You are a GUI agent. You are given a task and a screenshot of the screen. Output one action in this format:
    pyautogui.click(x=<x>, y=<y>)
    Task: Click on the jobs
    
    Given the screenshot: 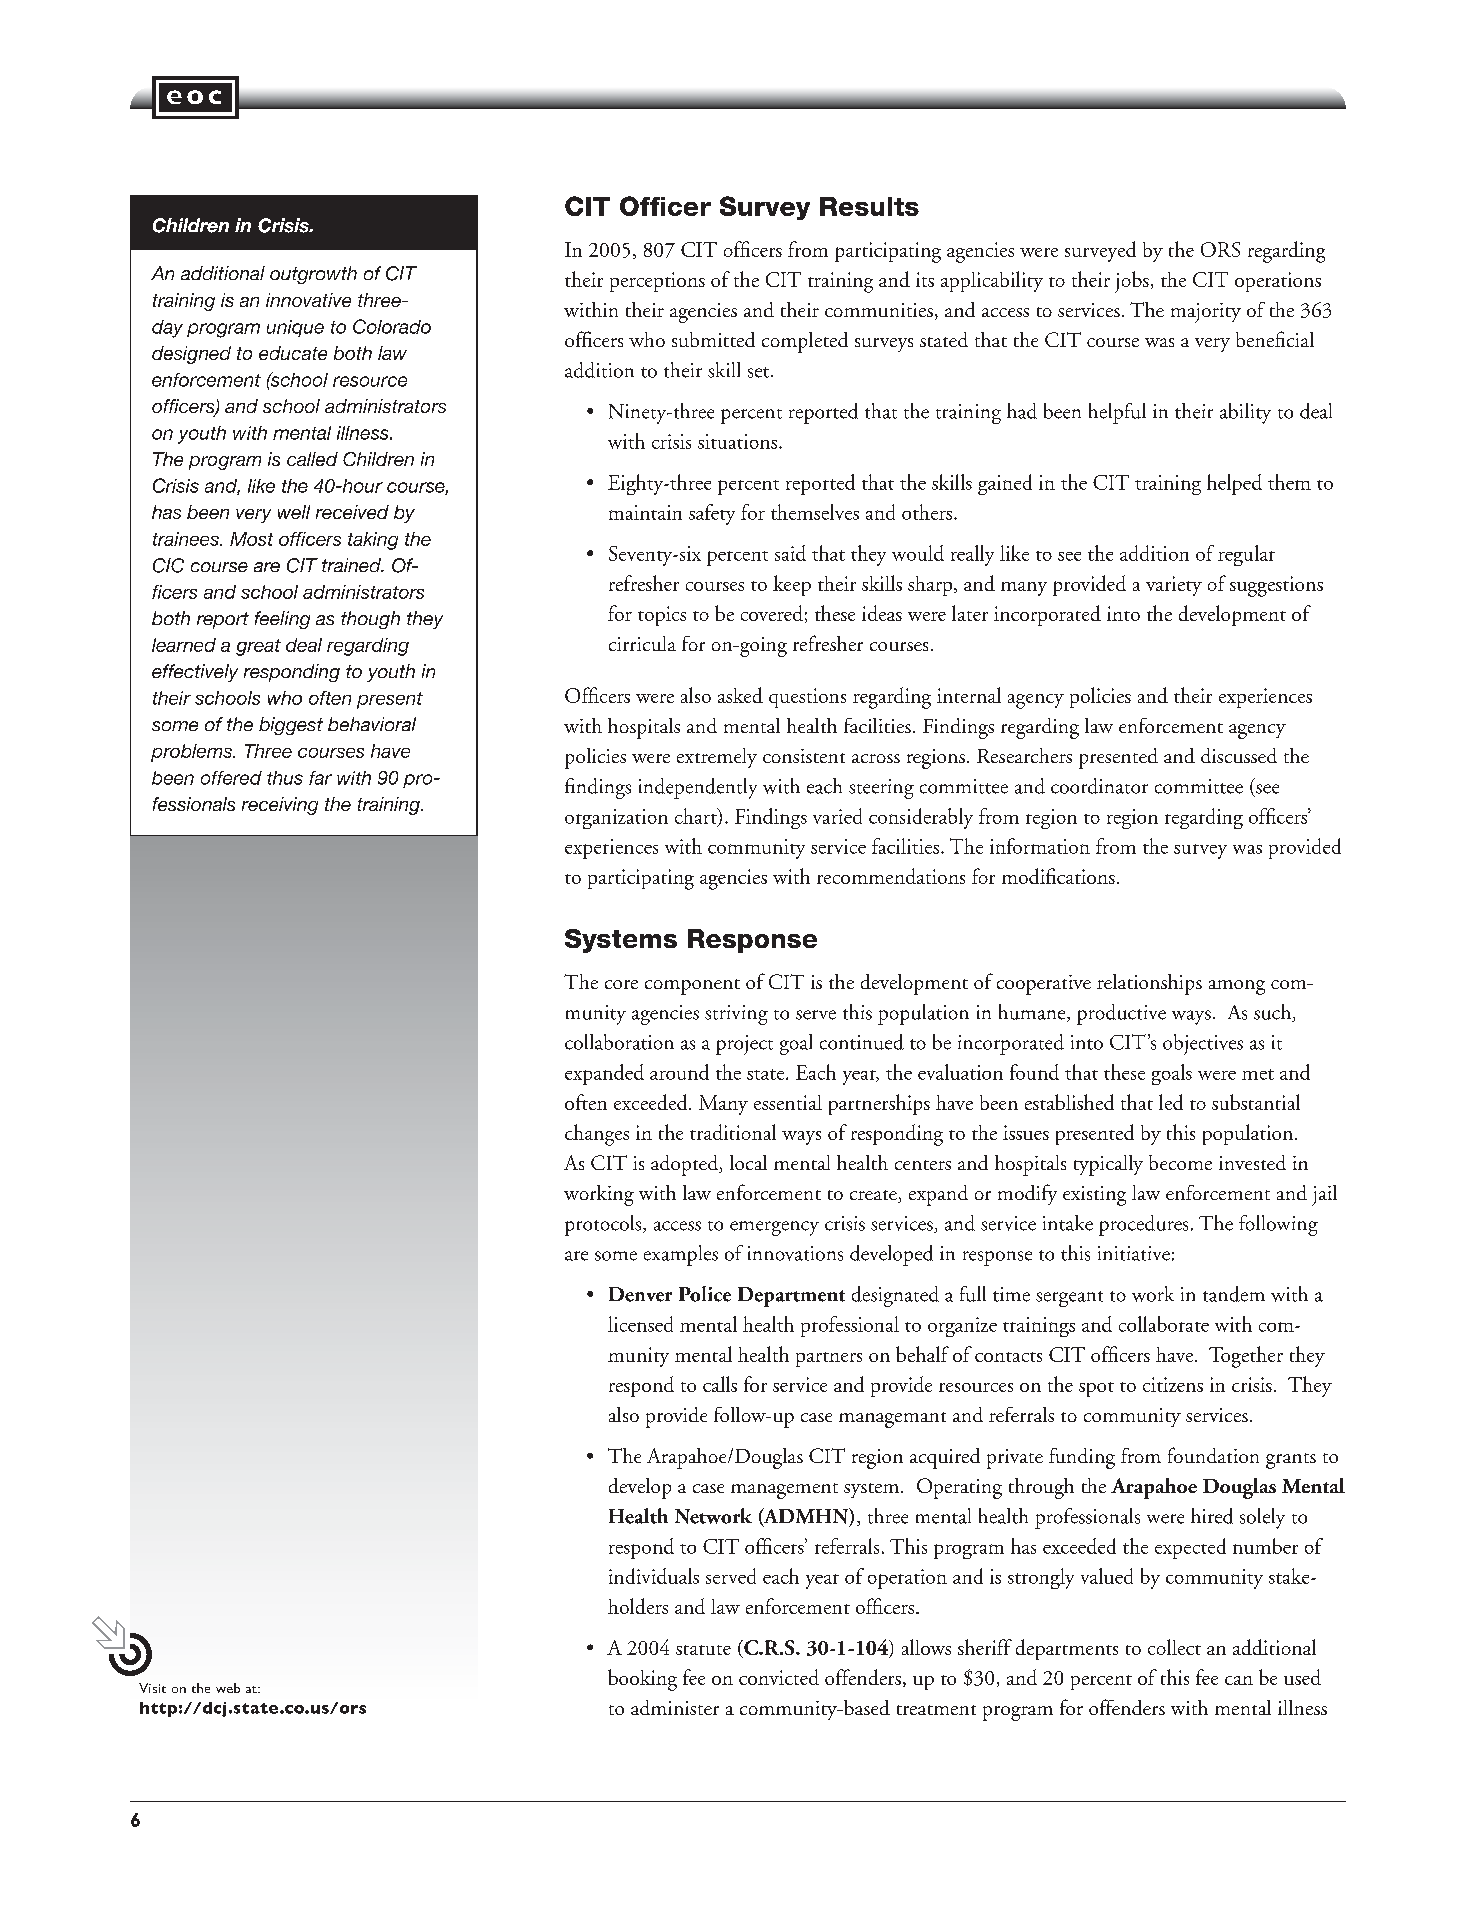 What is the action you would take?
    pyautogui.click(x=1132, y=282)
